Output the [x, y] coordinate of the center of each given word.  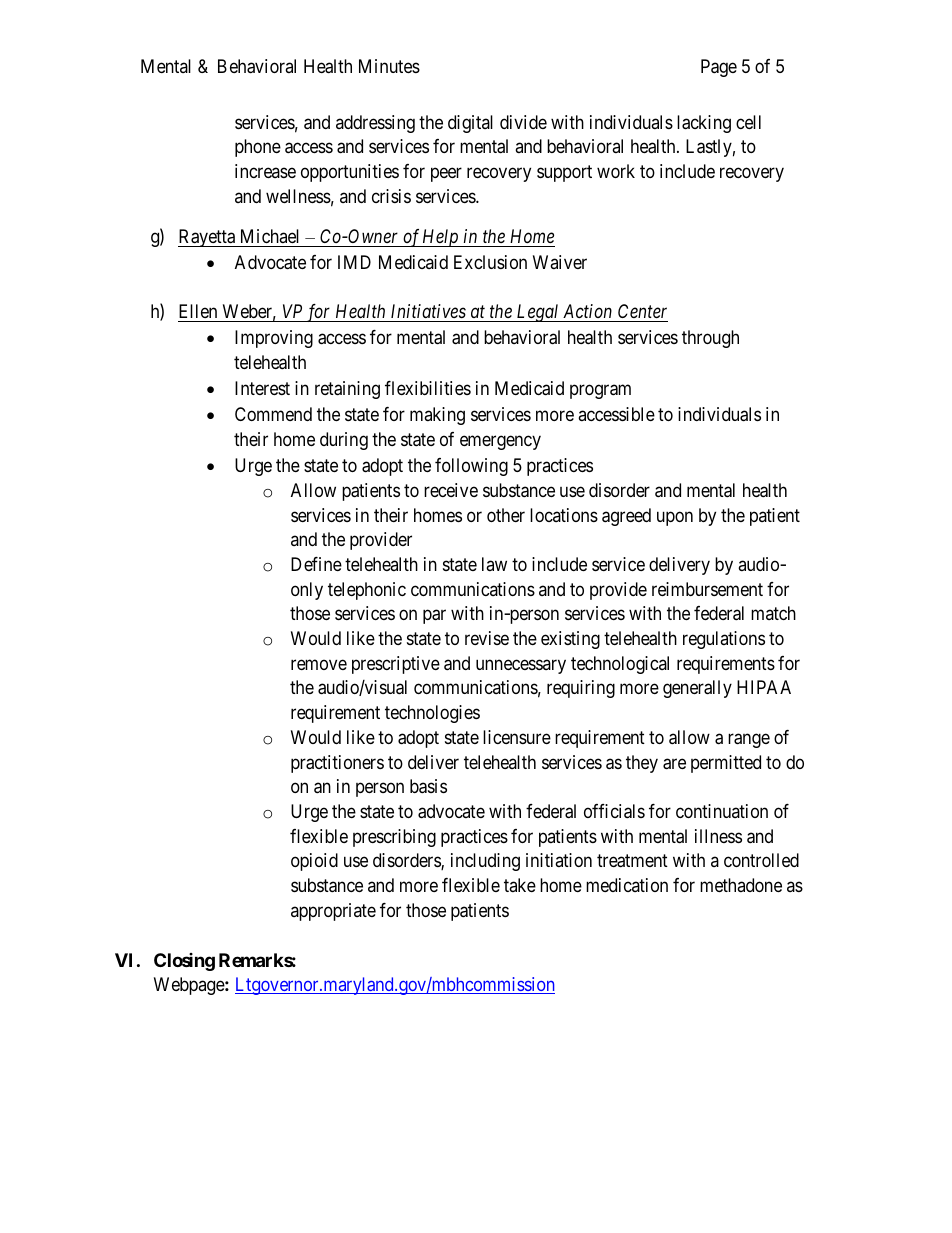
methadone [741, 885]
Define [316, 564]
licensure [517, 737]
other [506, 515]
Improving [274, 339]
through [710, 339]
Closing [184, 962]
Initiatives [428, 313]
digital [470, 124]
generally [697, 689]
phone [258, 148]
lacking [704, 124]
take [520, 885]
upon [675, 518]
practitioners [337, 764]
